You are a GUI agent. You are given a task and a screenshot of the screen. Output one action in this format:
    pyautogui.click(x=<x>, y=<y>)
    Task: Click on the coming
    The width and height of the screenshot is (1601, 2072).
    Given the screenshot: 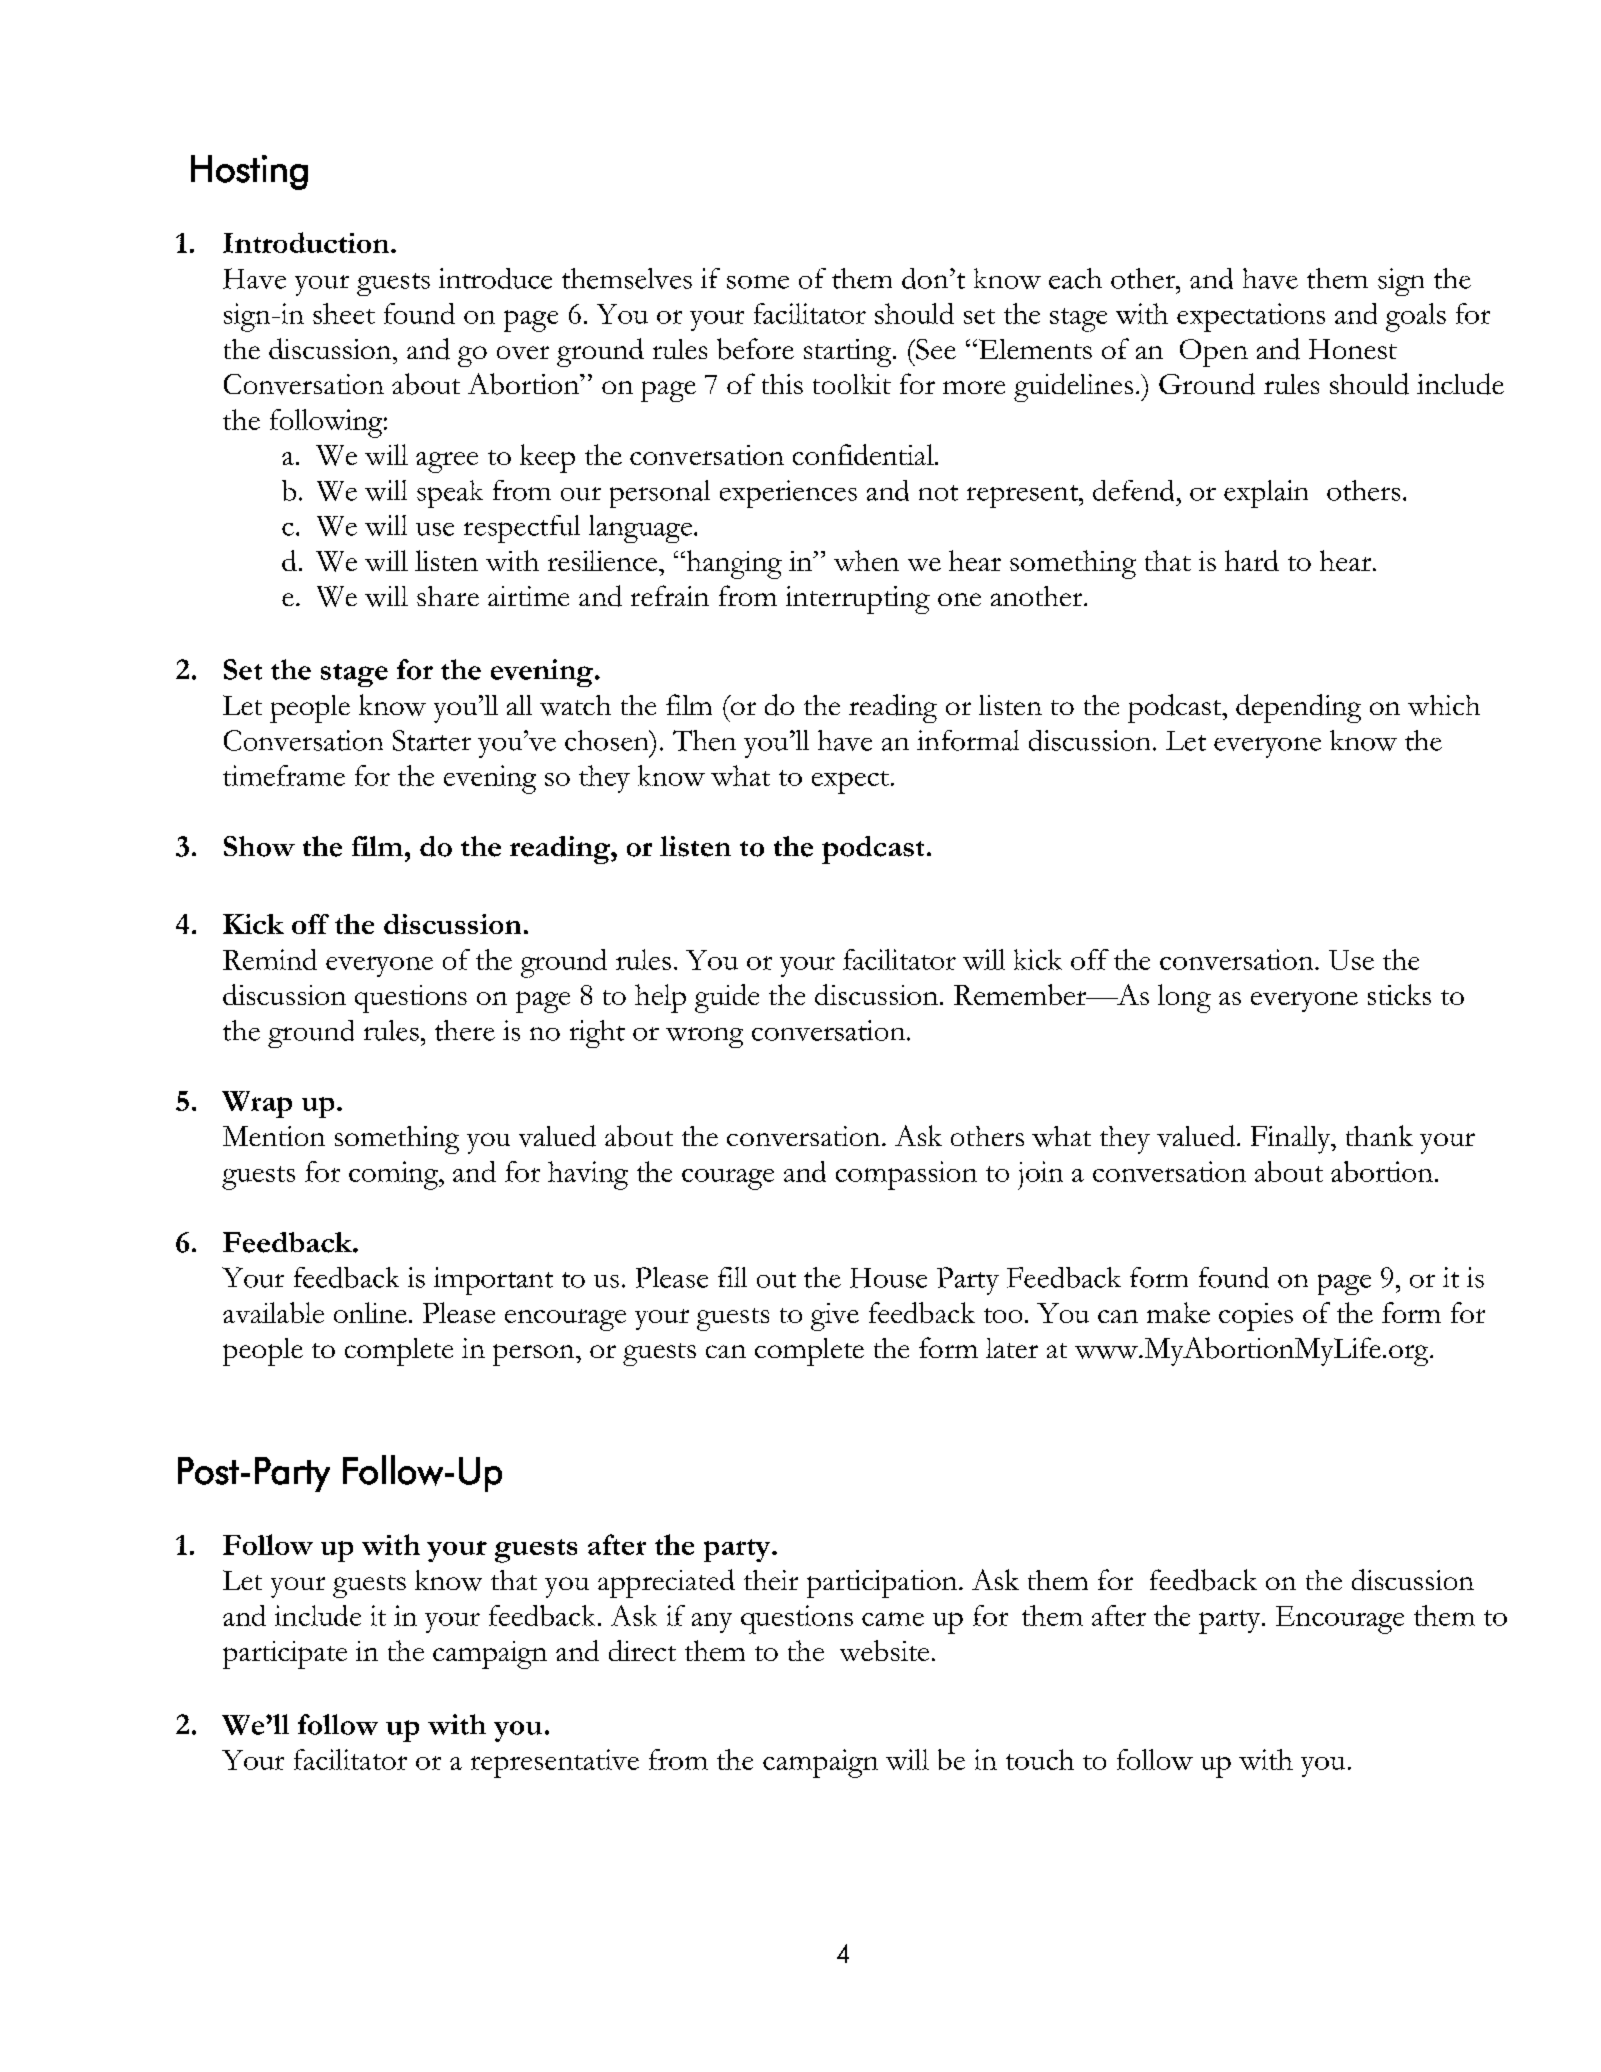 What is the action you would take?
    pyautogui.click(x=395, y=1175)
